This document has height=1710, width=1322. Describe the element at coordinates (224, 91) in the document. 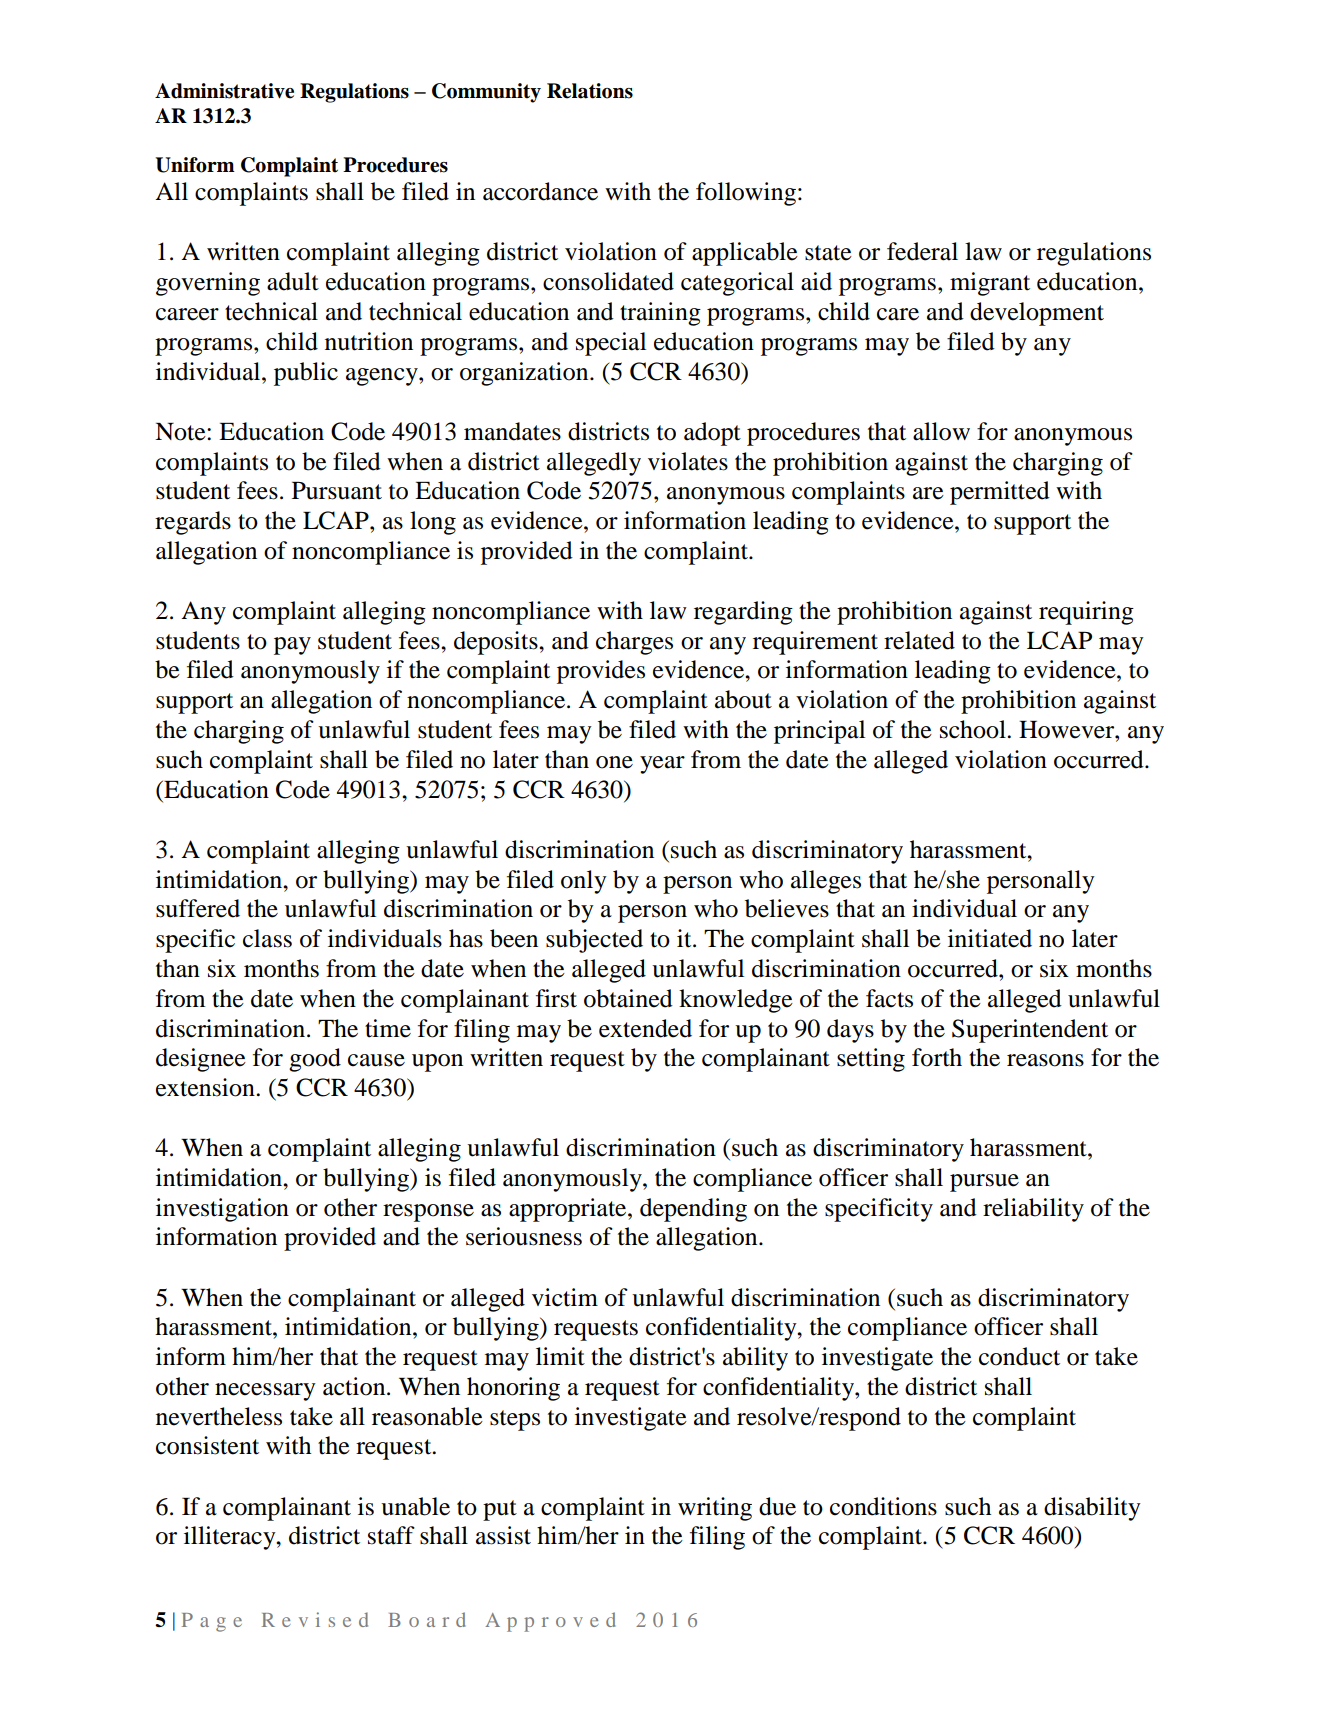

I see `Administrative` at that location.
